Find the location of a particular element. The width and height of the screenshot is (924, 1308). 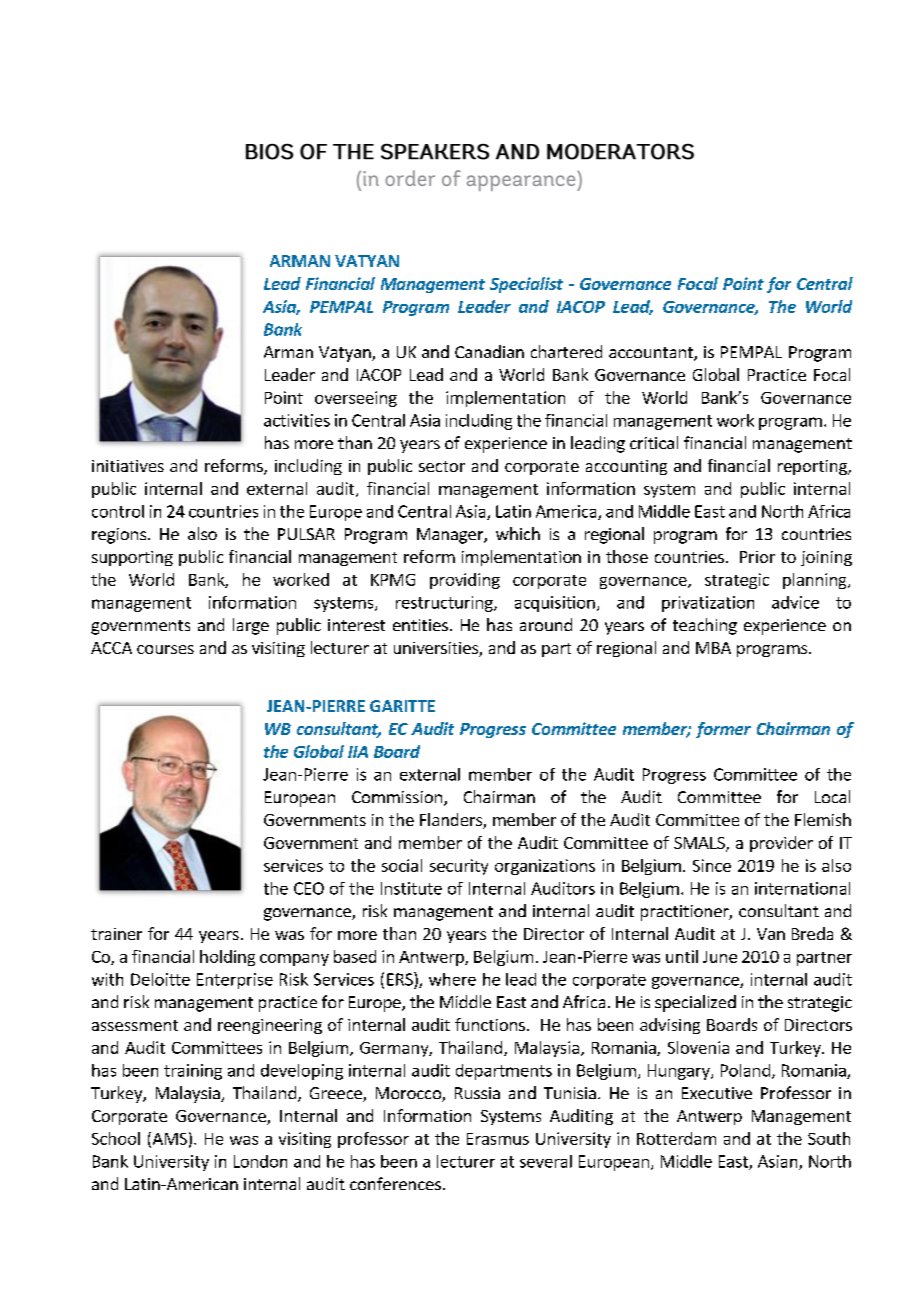

activities is located at coordinates (297, 420).
